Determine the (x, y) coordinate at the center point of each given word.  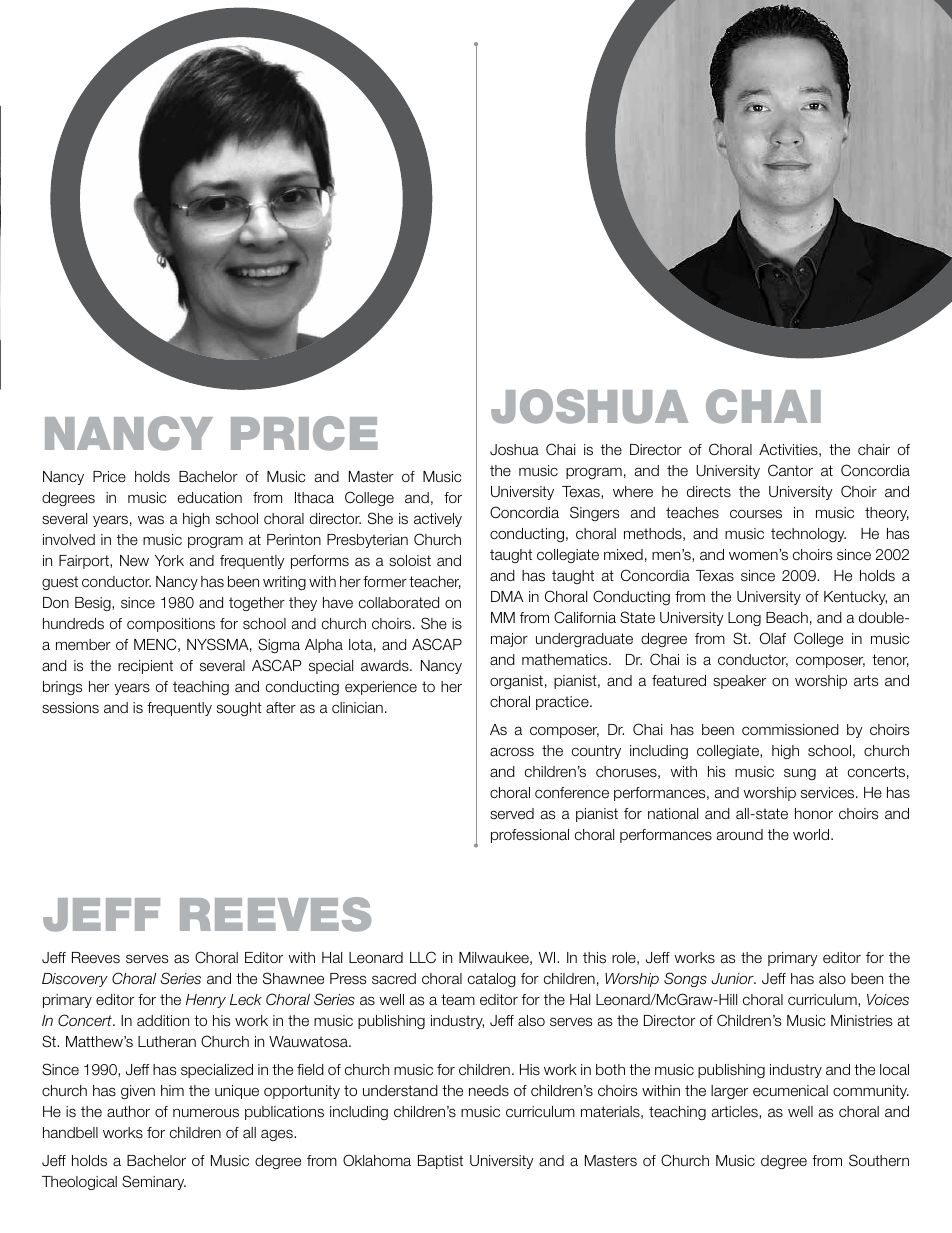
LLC (423, 957)
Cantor (790, 470)
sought (239, 709)
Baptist (440, 1162)
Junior (733, 979)
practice (563, 703)
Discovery (75, 980)
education (210, 498)
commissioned (790, 730)
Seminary (154, 1182)
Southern (879, 1160)
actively (438, 520)
